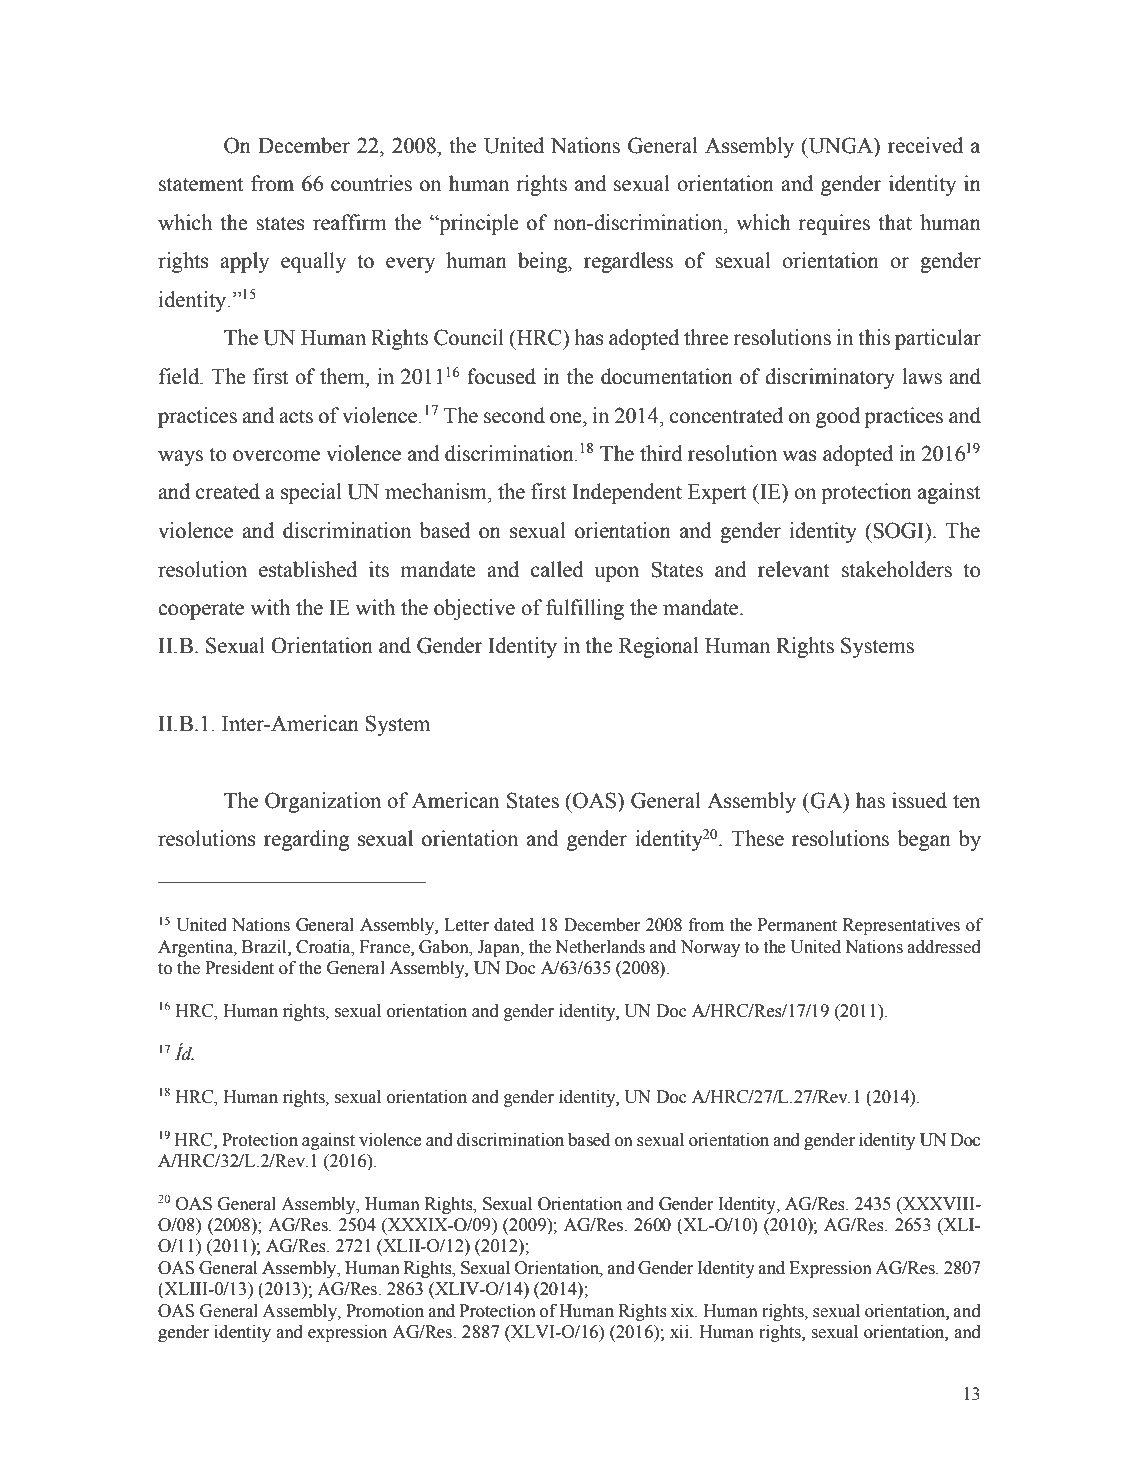 This document has height=1474, width=1139. What do you see at coordinates (296, 417) in the document?
I see `acts` at bounding box center [296, 417].
